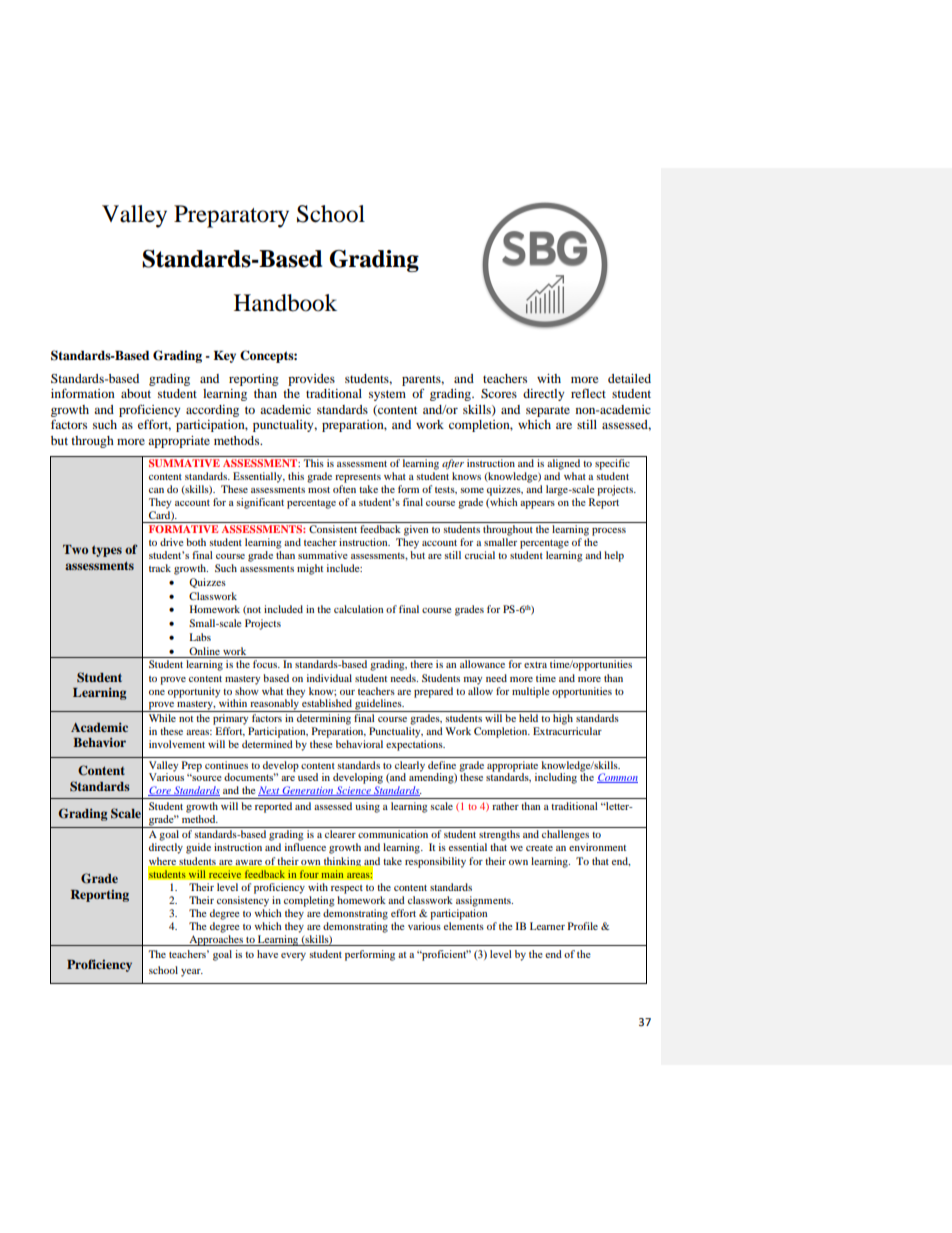  Describe the element at coordinates (293, 957) in the document. I see `every` at that location.
